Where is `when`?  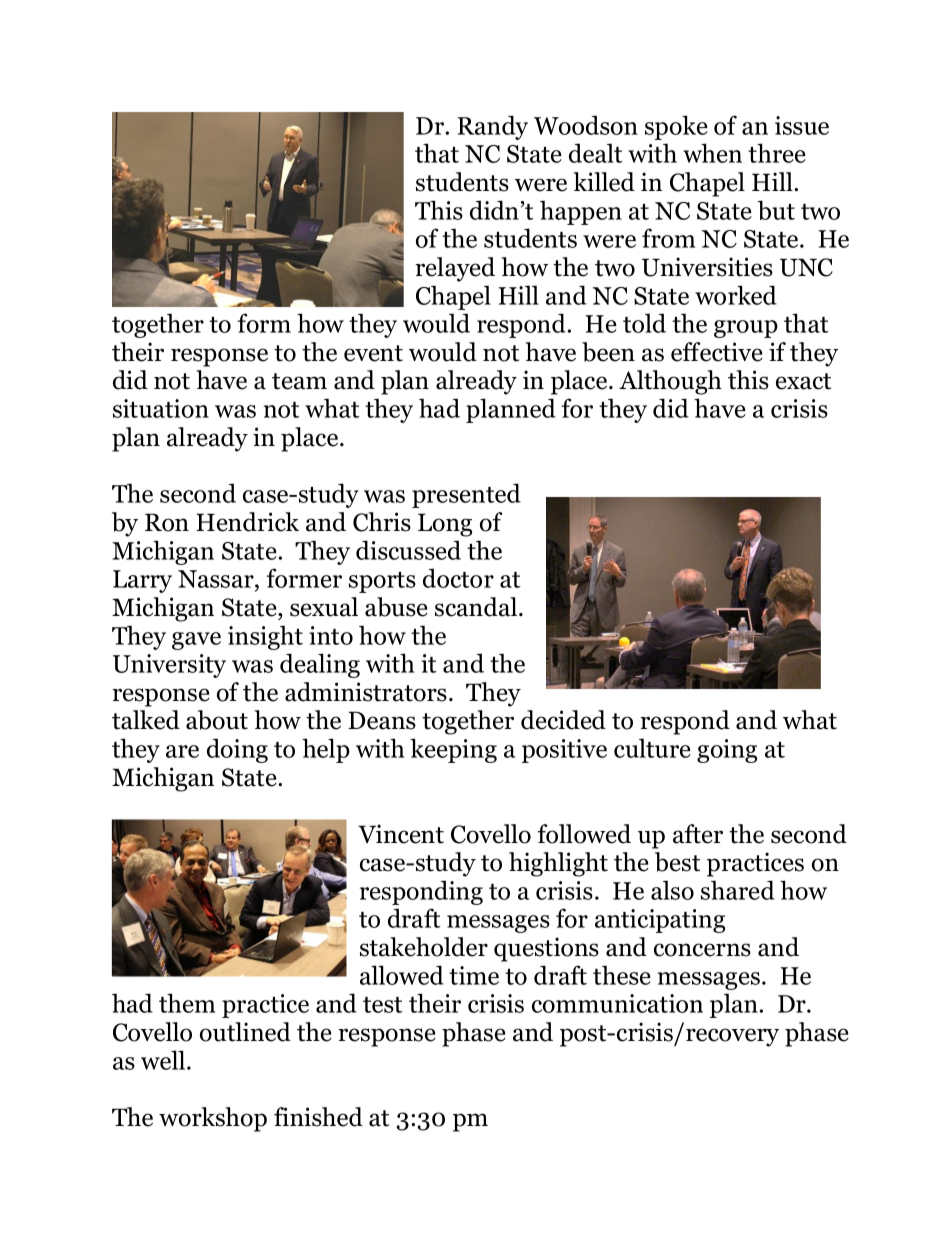
when is located at coordinates (712, 153).
